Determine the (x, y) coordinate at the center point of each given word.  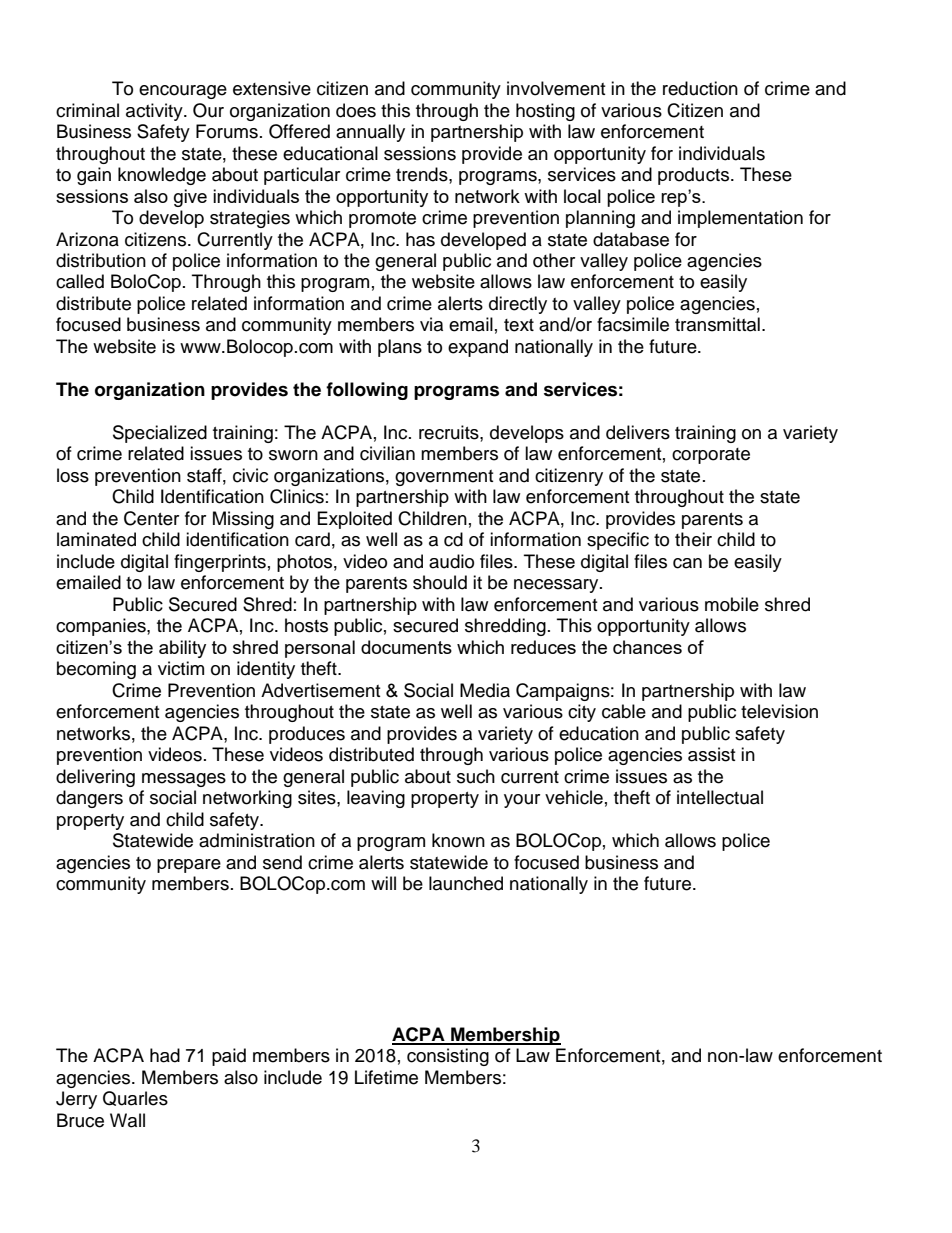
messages (184, 780)
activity (155, 112)
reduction (700, 88)
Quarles (135, 1098)
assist (711, 754)
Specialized (160, 434)
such (476, 776)
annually (370, 133)
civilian (387, 453)
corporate (711, 456)
